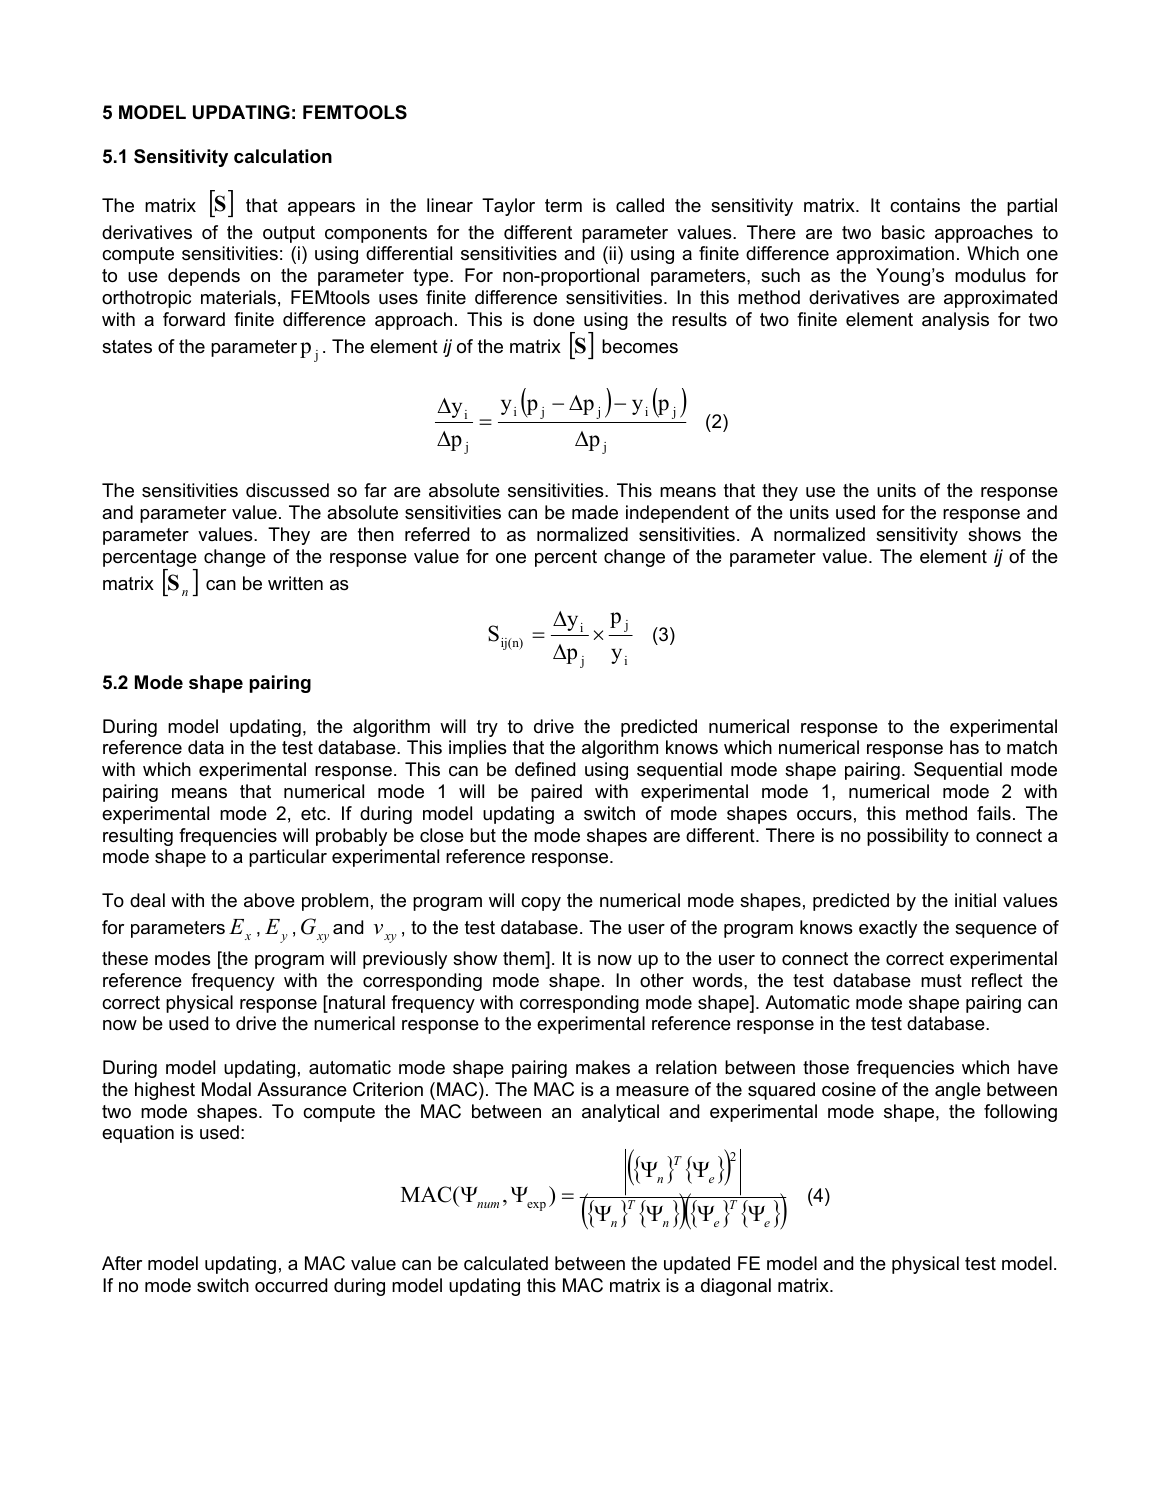  I want to click on calculation, so click(283, 156).
